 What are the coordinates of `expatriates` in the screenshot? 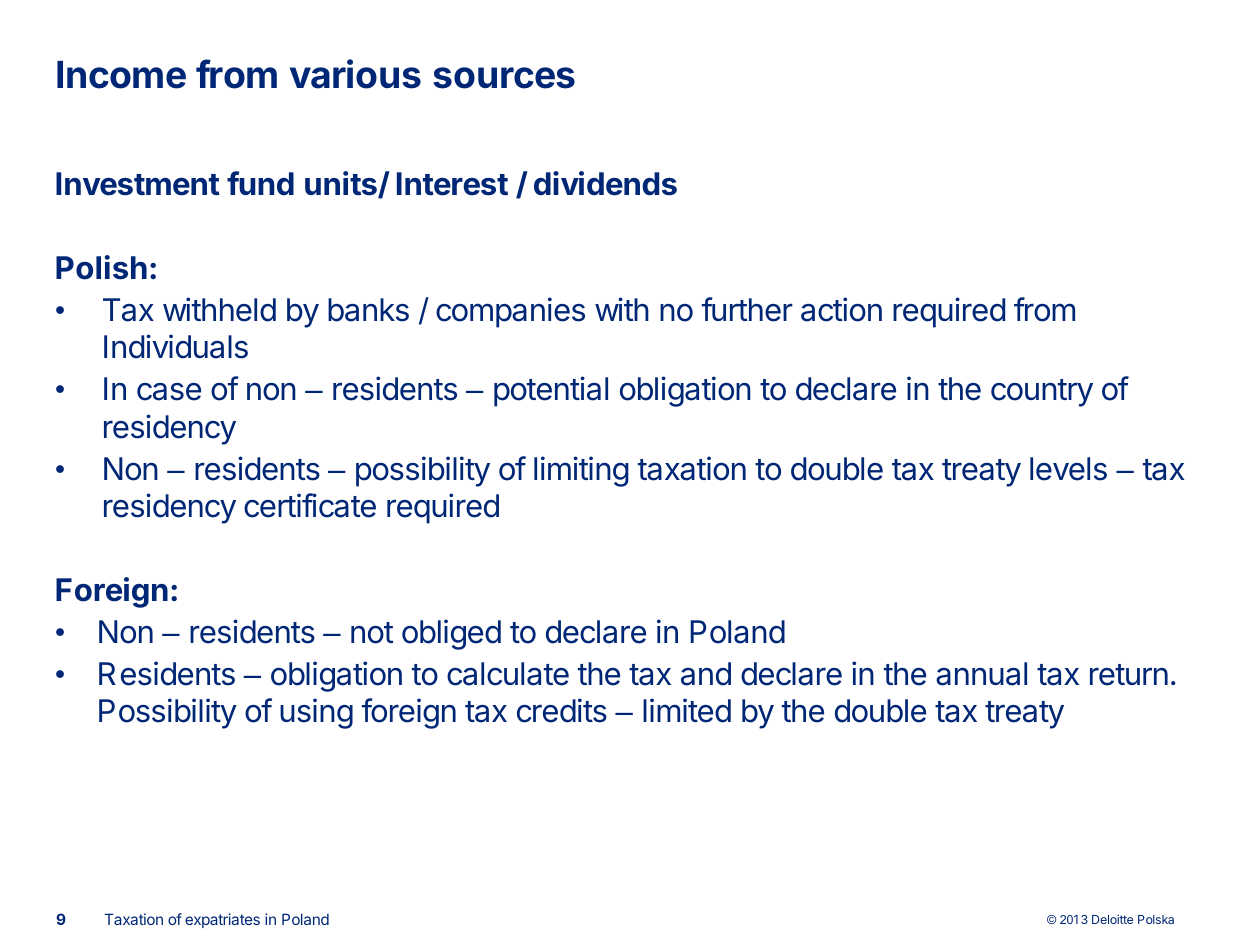 It's located at (222, 920).
